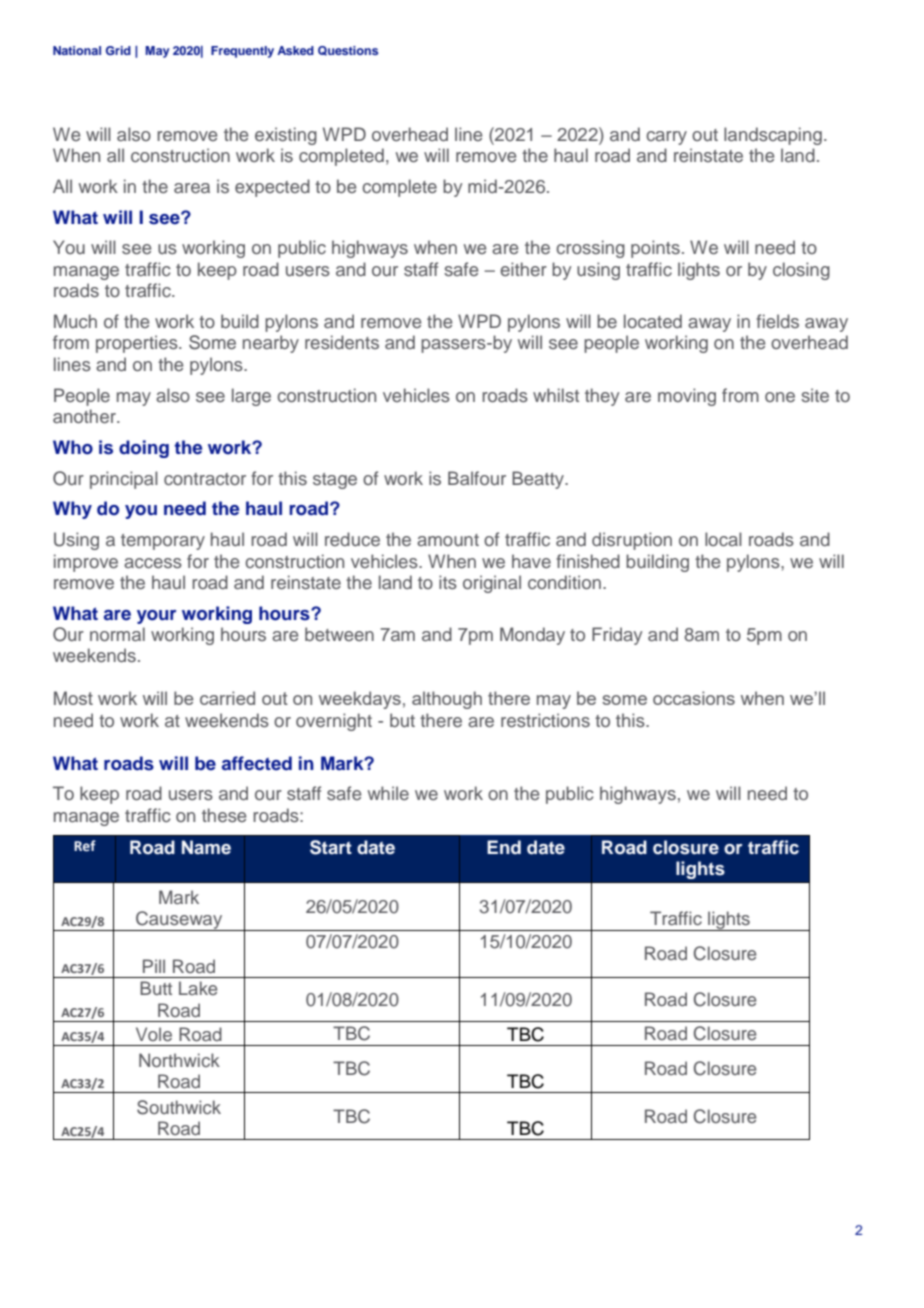  Describe the element at coordinates (156, 988) in the screenshot. I see `Butt` at that location.
